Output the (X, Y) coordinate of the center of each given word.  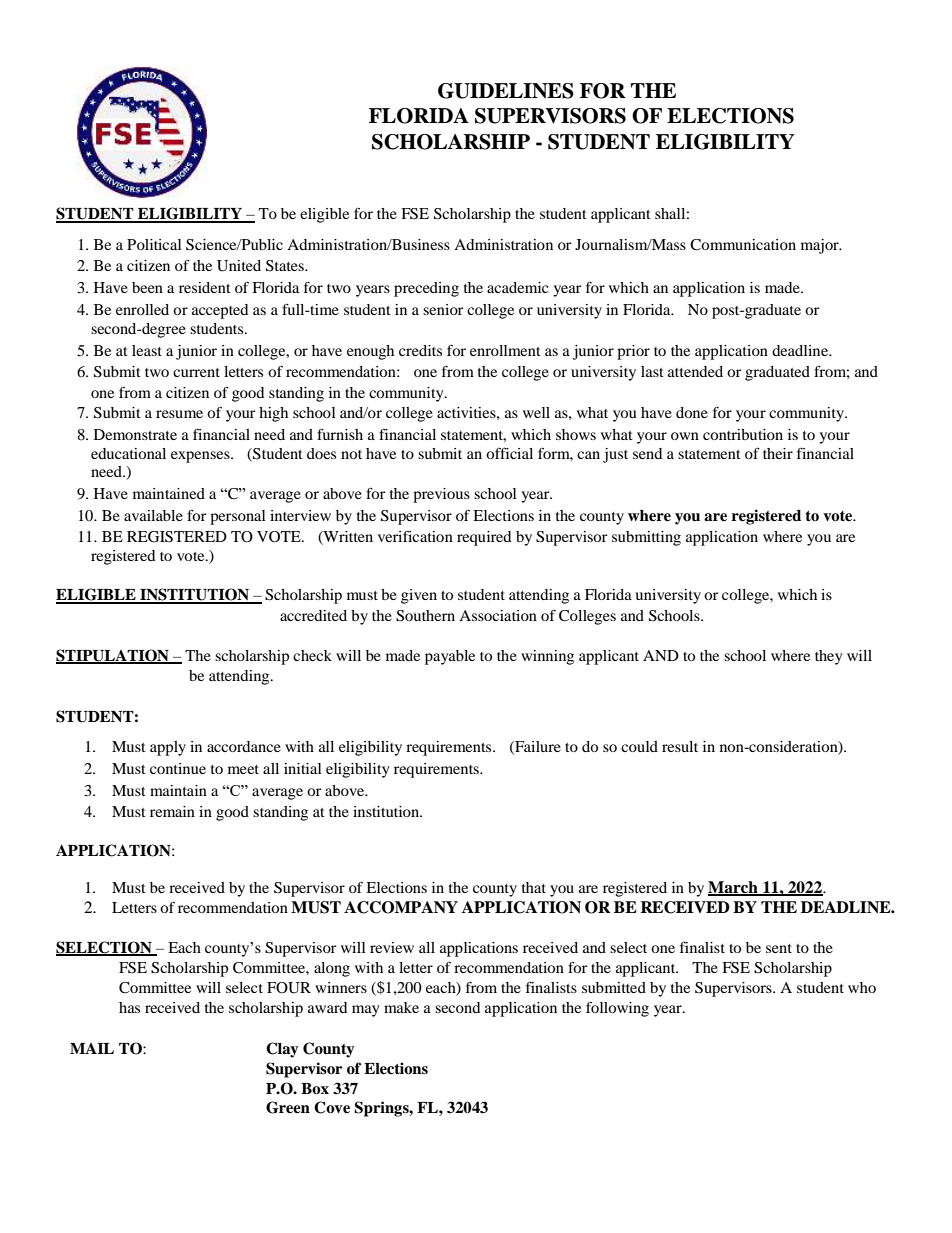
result (680, 746)
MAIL (92, 1048)
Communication (743, 245)
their (778, 453)
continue (178, 768)
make (401, 1007)
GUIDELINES (506, 91)
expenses (201, 457)
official (509, 453)
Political (154, 244)
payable (450, 657)
